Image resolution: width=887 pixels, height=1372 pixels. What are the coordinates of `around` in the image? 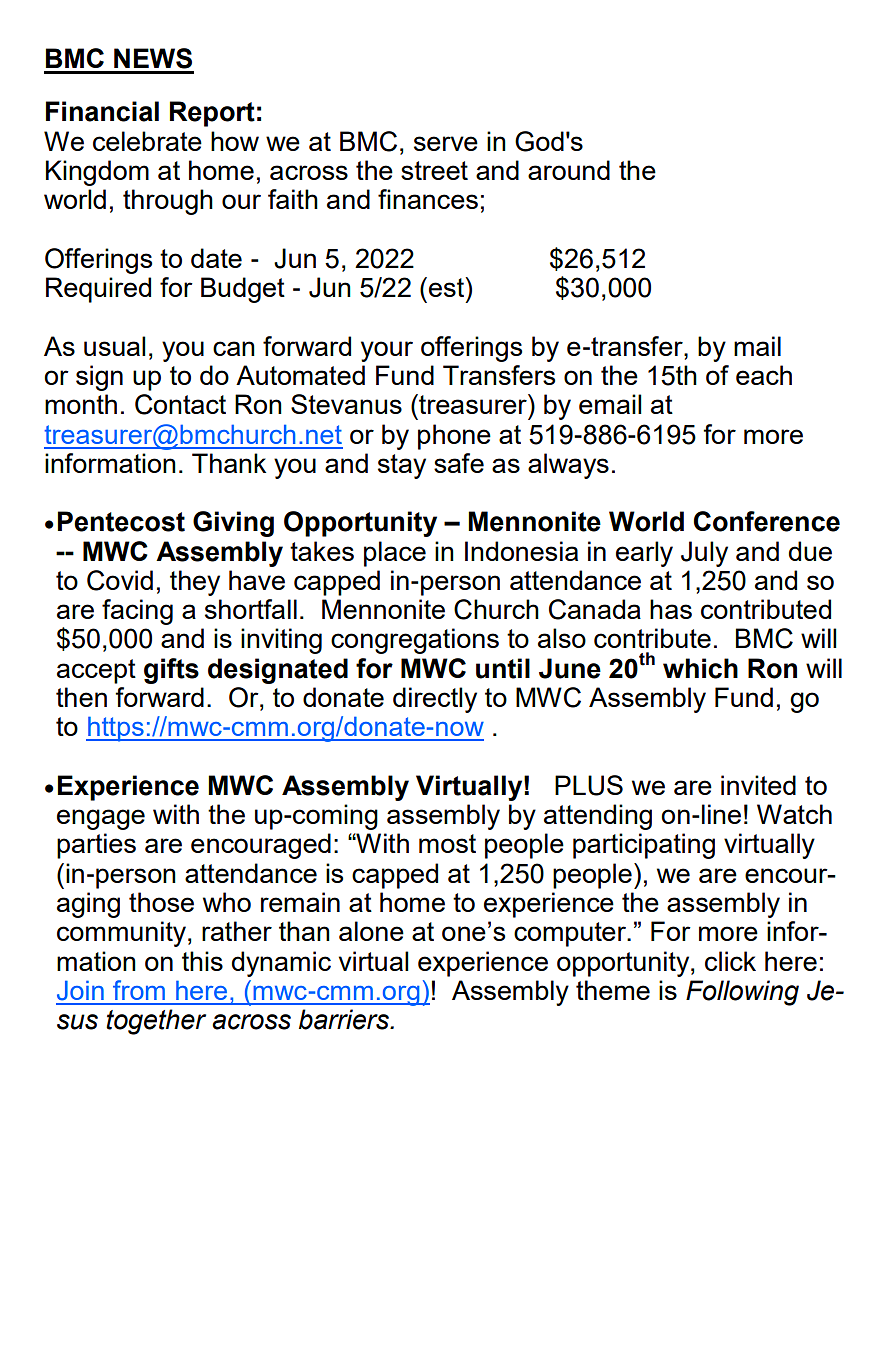 It's located at (569, 170).
